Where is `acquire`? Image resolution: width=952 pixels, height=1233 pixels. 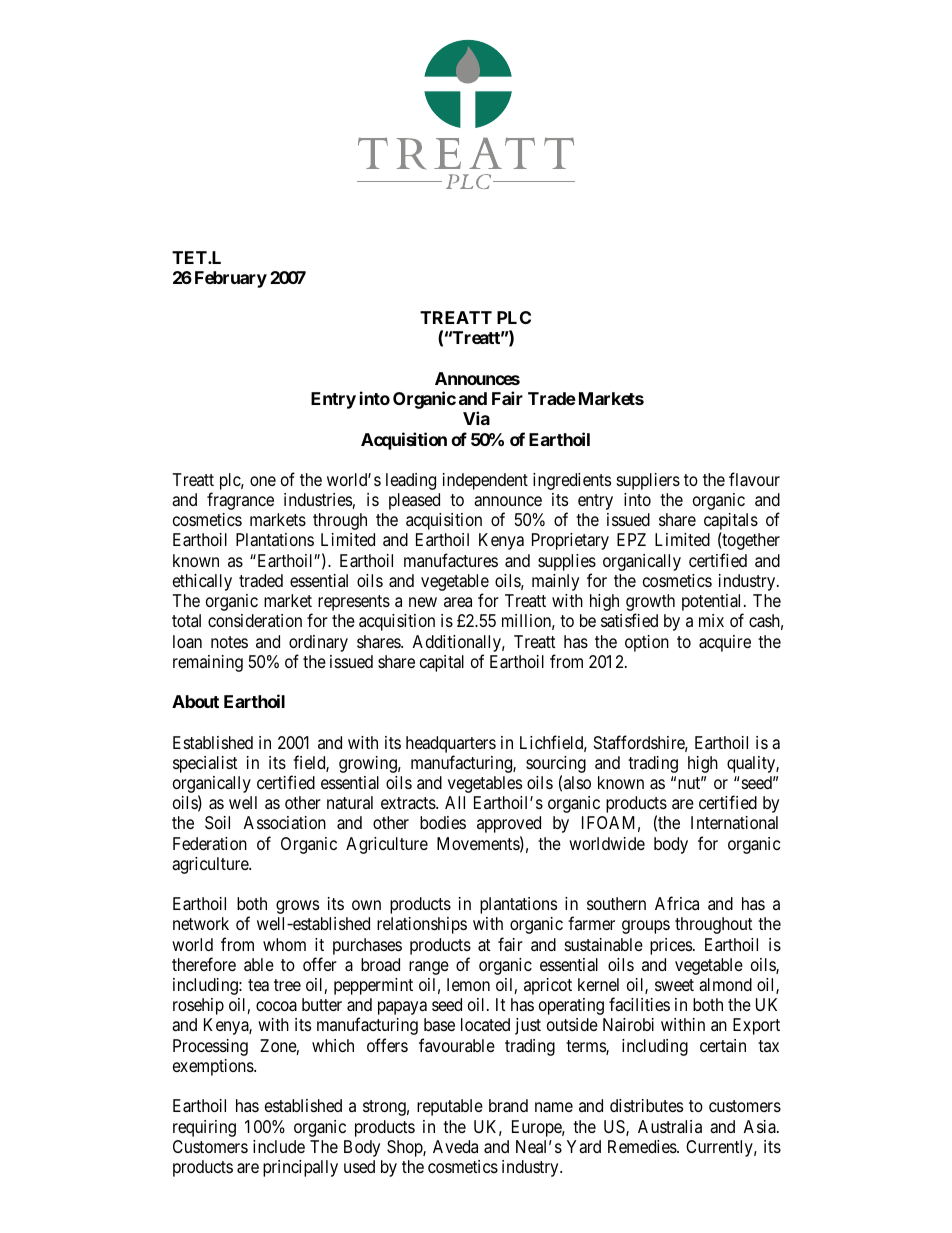 acquire is located at coordinates (725, 643).
